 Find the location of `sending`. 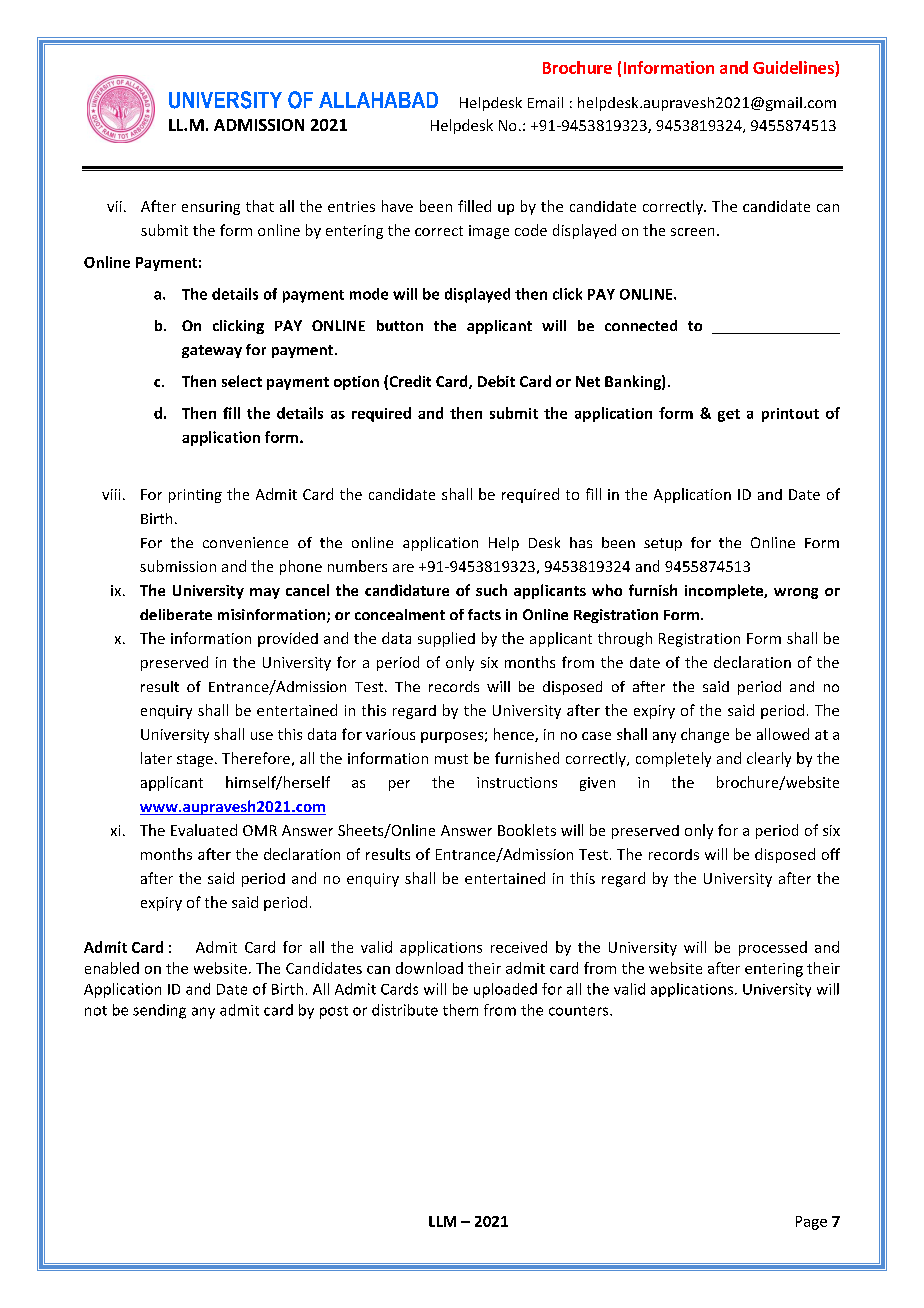

sending is located at coordinates (159, 1011).
